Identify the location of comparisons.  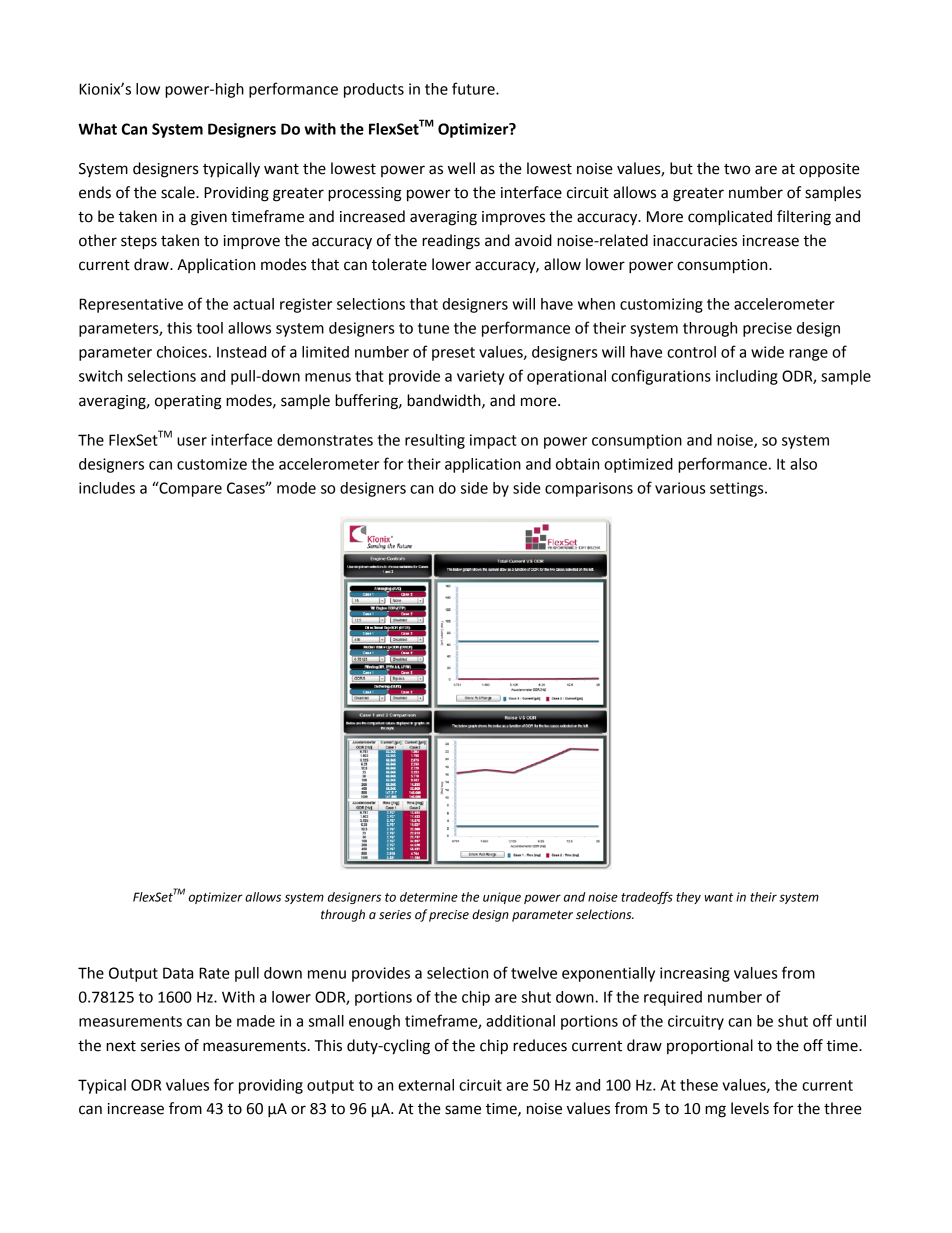
(589, 489).
